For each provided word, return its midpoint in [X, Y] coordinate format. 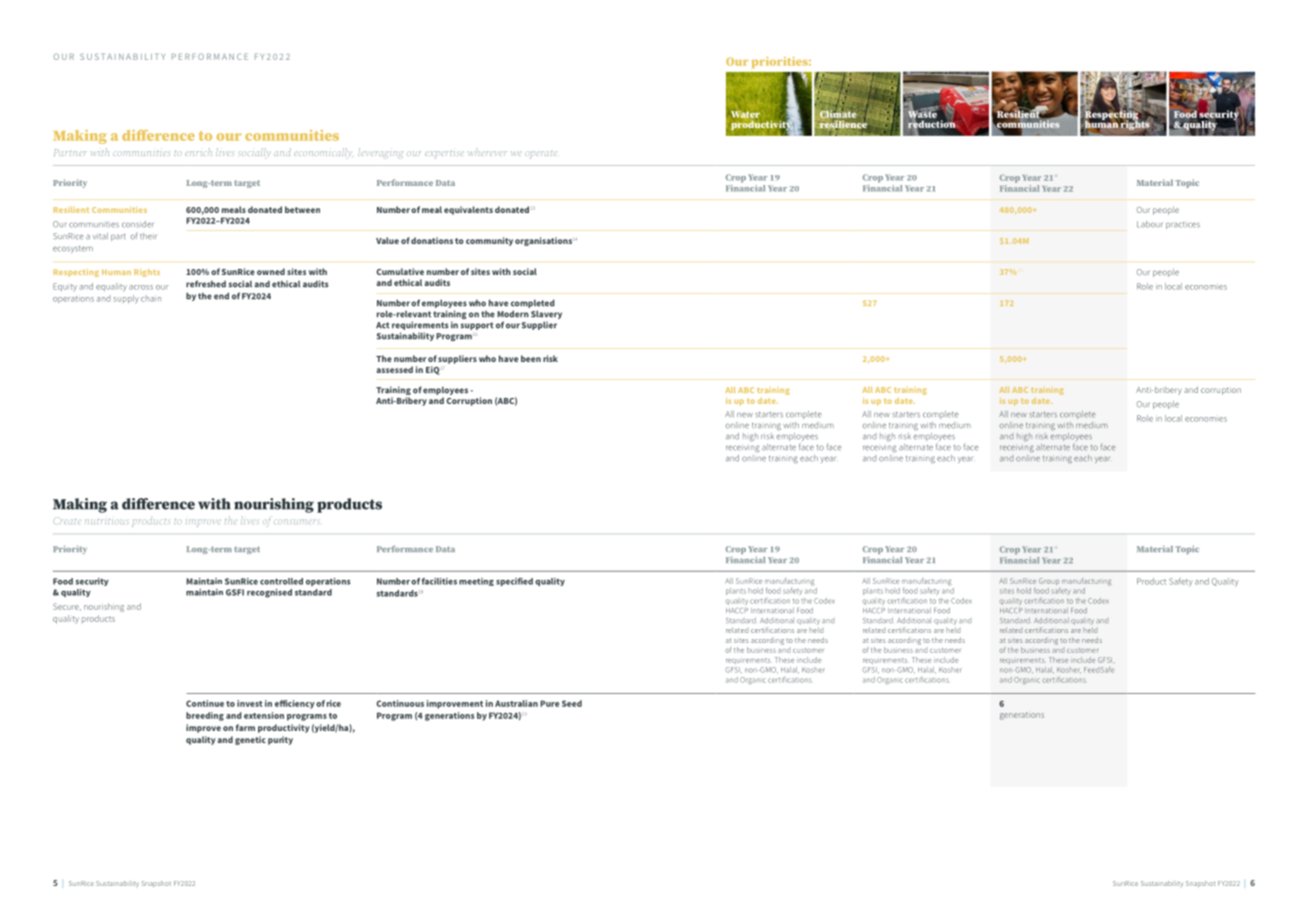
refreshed [206, 284]
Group [1050, 583]
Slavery [546, 314]
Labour [1150, 224]
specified [514, 582]
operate [540, 155]
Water [745, 114]
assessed [394, 369]
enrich [198, 152]
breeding [205, 716]
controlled [281, 581]
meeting [476, 582]
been [531, 358]
